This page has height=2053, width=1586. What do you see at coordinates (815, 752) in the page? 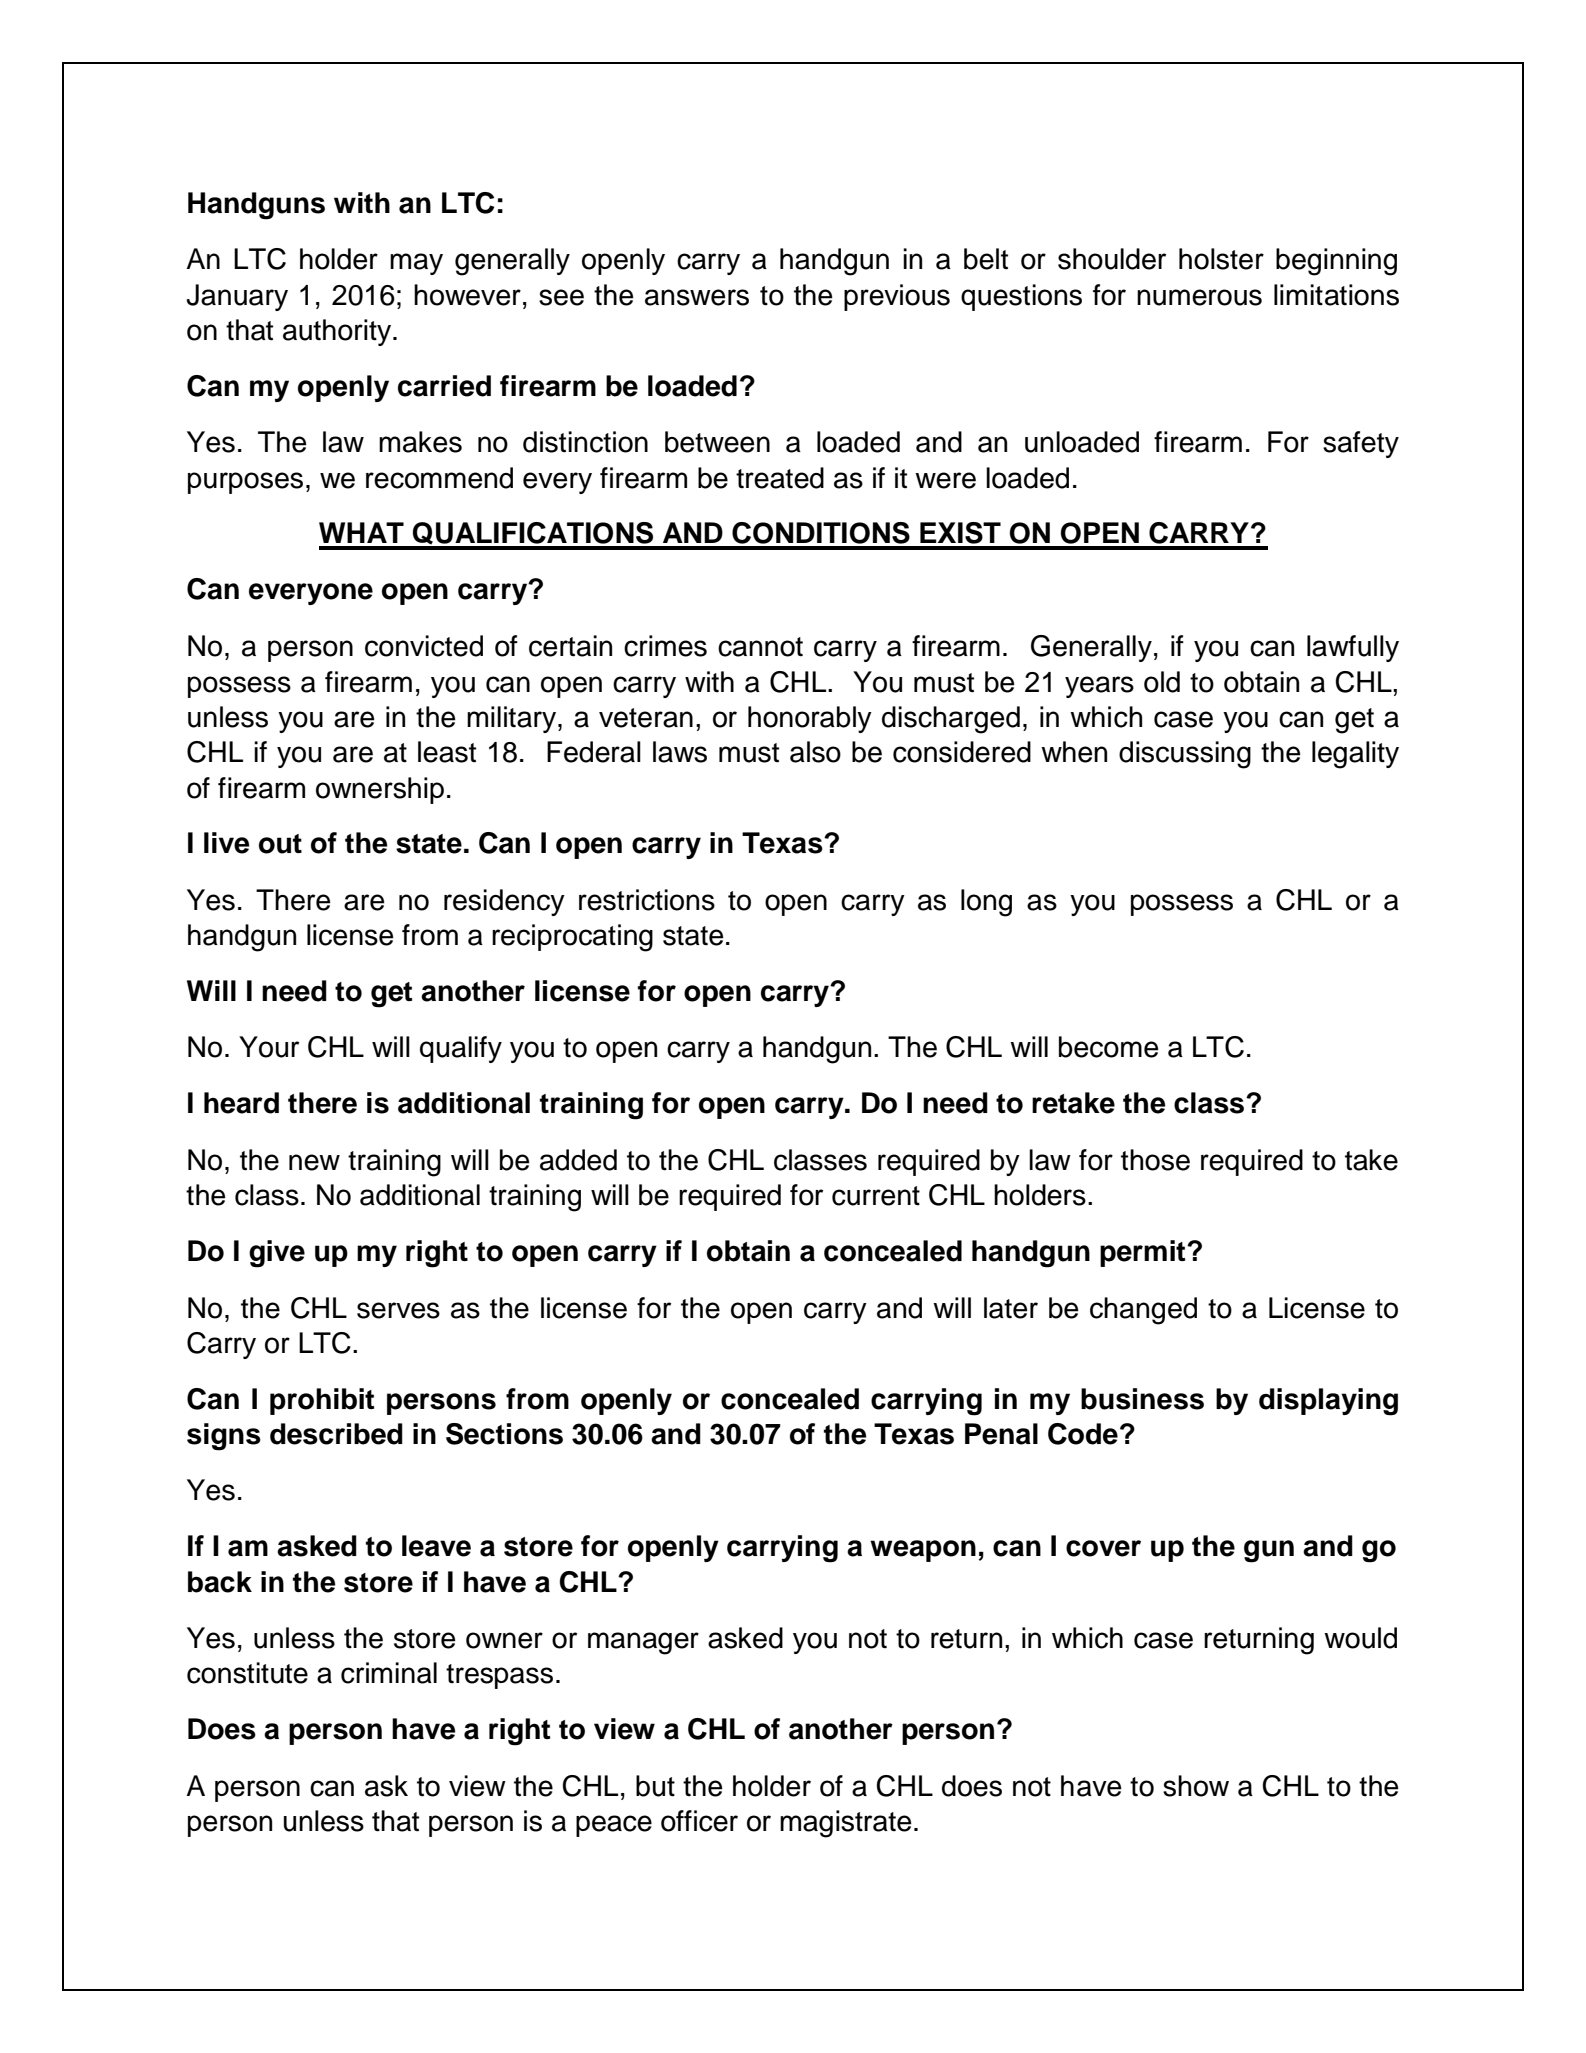
I see `also` at bounding box center [815, 752].
